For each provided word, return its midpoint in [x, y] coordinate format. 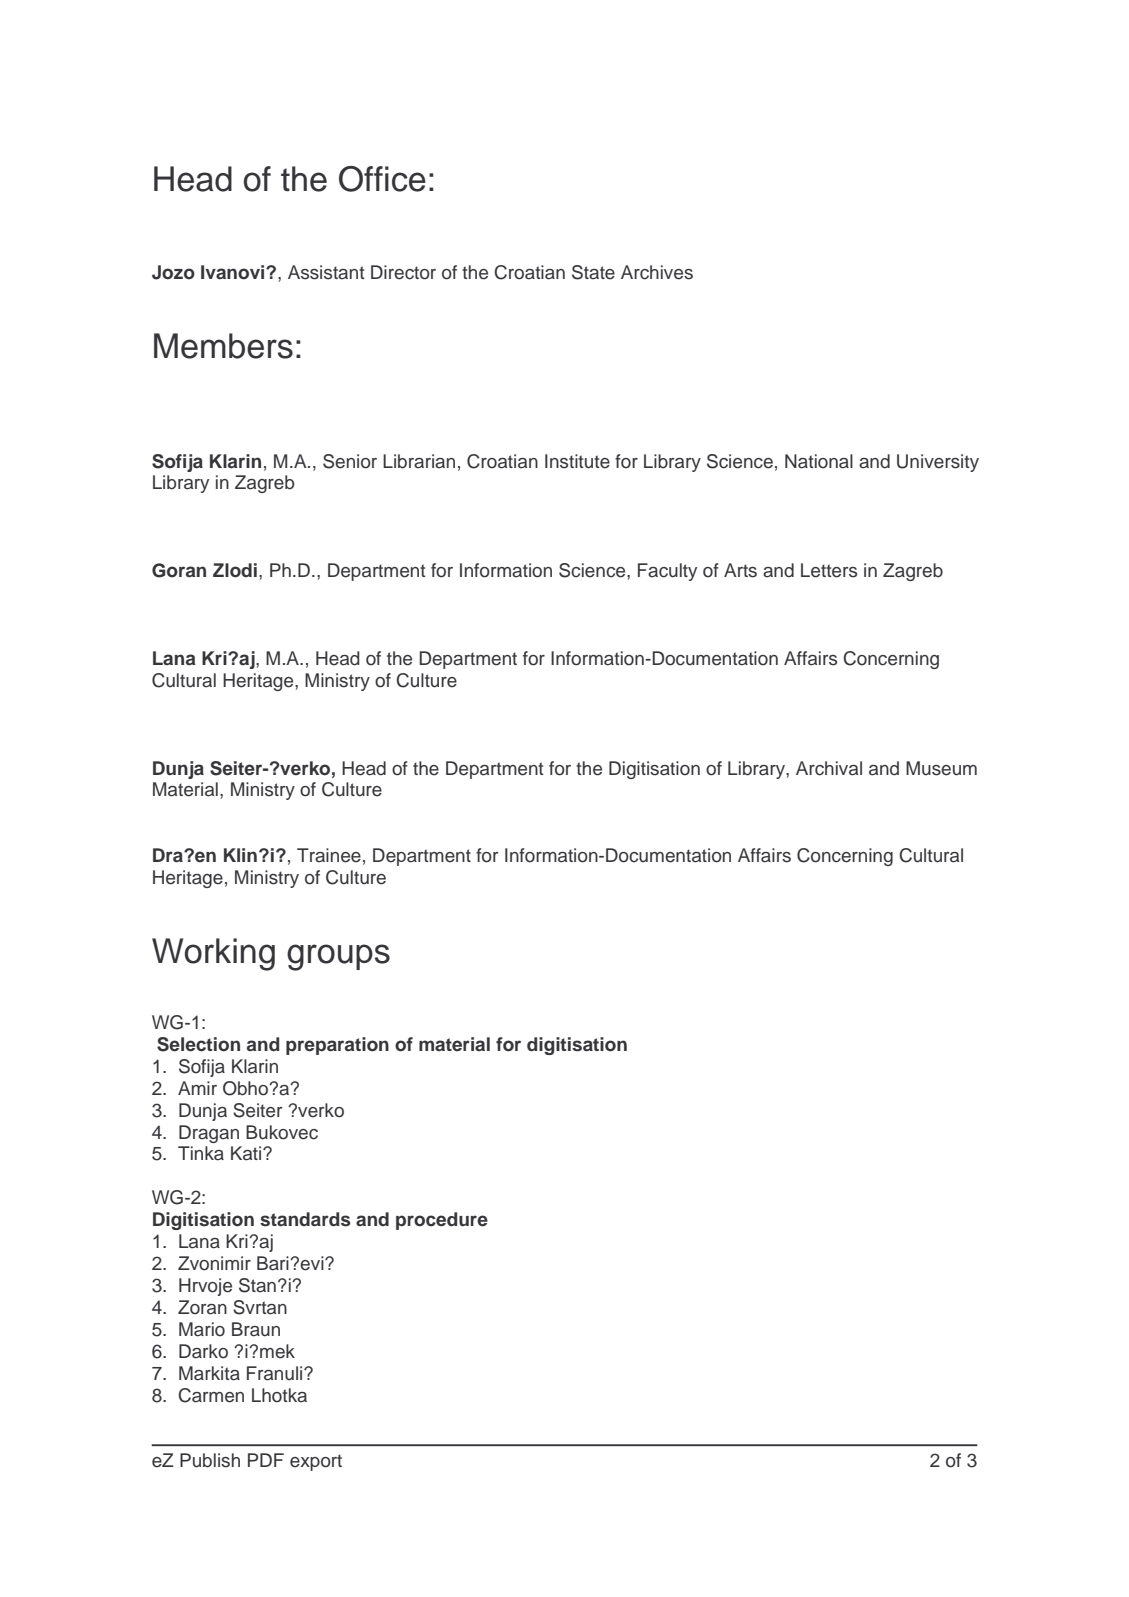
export [316, 1462]
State [593, 272]
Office [382, 179]
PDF [266, 1460]
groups [338, 957]
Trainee [329, 855]
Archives [657, 272]
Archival [829, 768]
